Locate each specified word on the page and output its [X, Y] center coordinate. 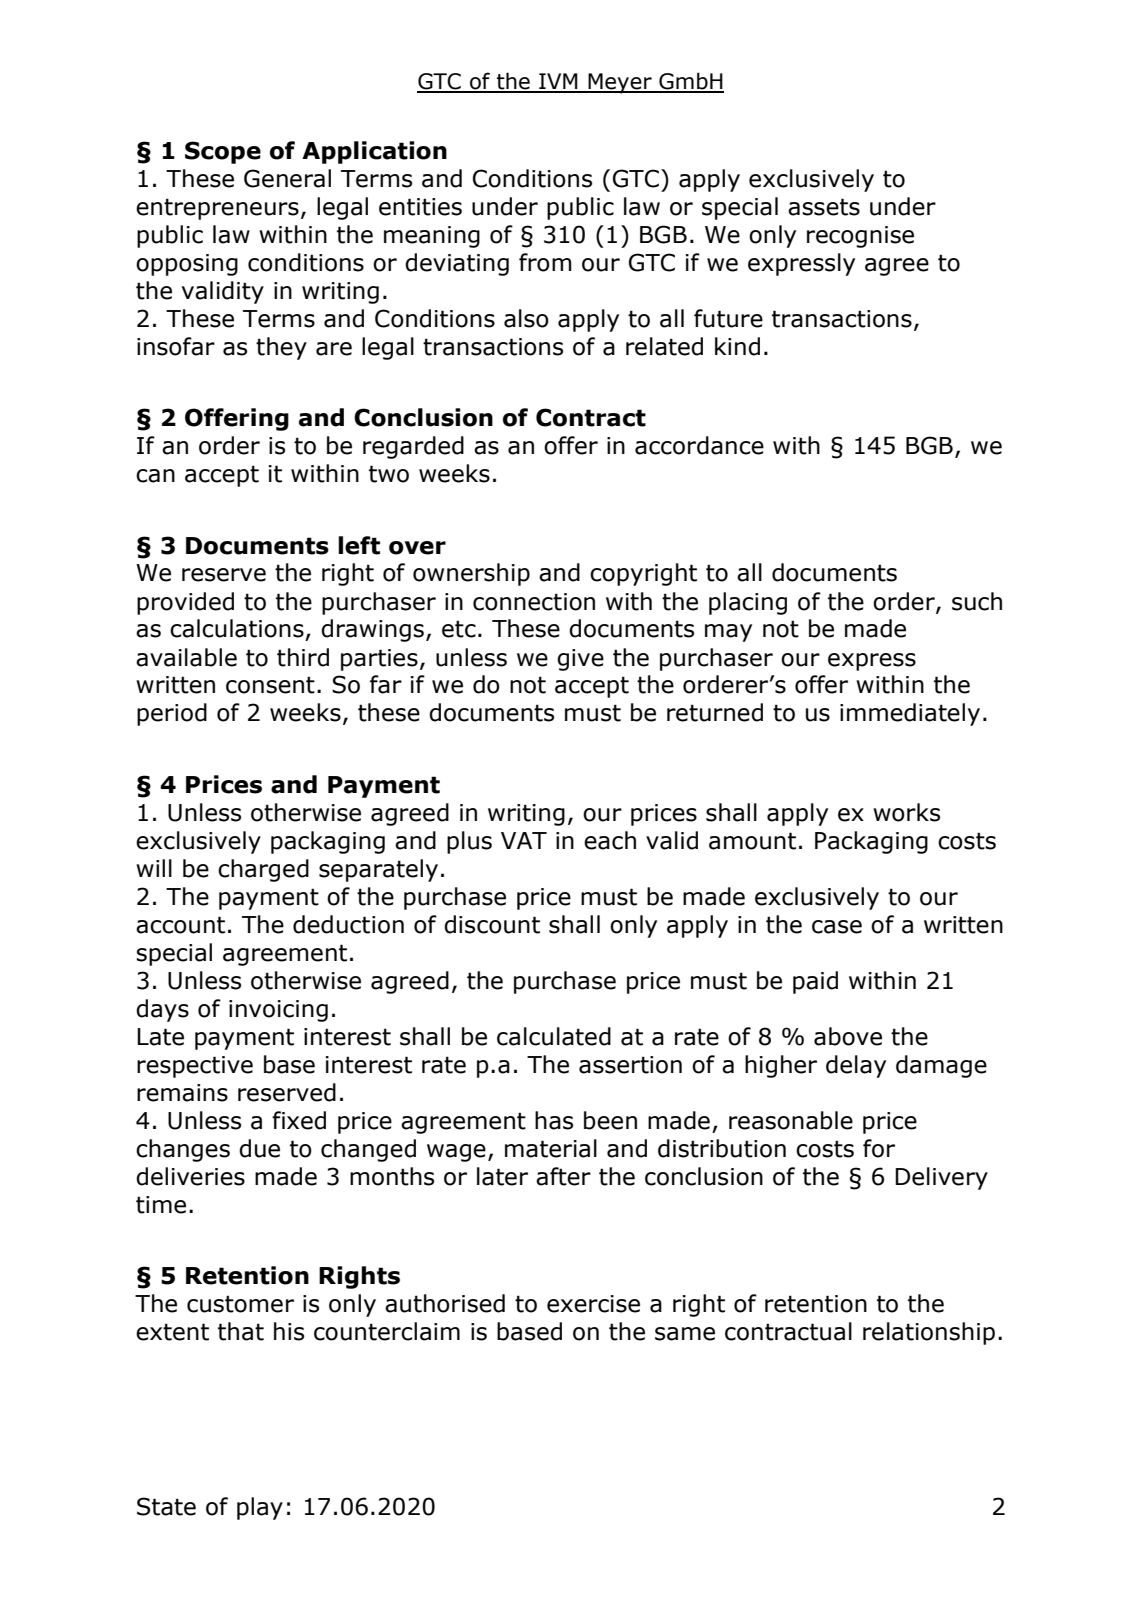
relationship [929, 1333]
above [848, 1036]
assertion [630, 1065]
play [260, 1508]
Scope [223, 152]
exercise [593, 1304]
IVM [558, 82]
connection [534, 602]
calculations [237, 628]
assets [824, 207]
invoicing [278, 1011]
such [977, 601]
